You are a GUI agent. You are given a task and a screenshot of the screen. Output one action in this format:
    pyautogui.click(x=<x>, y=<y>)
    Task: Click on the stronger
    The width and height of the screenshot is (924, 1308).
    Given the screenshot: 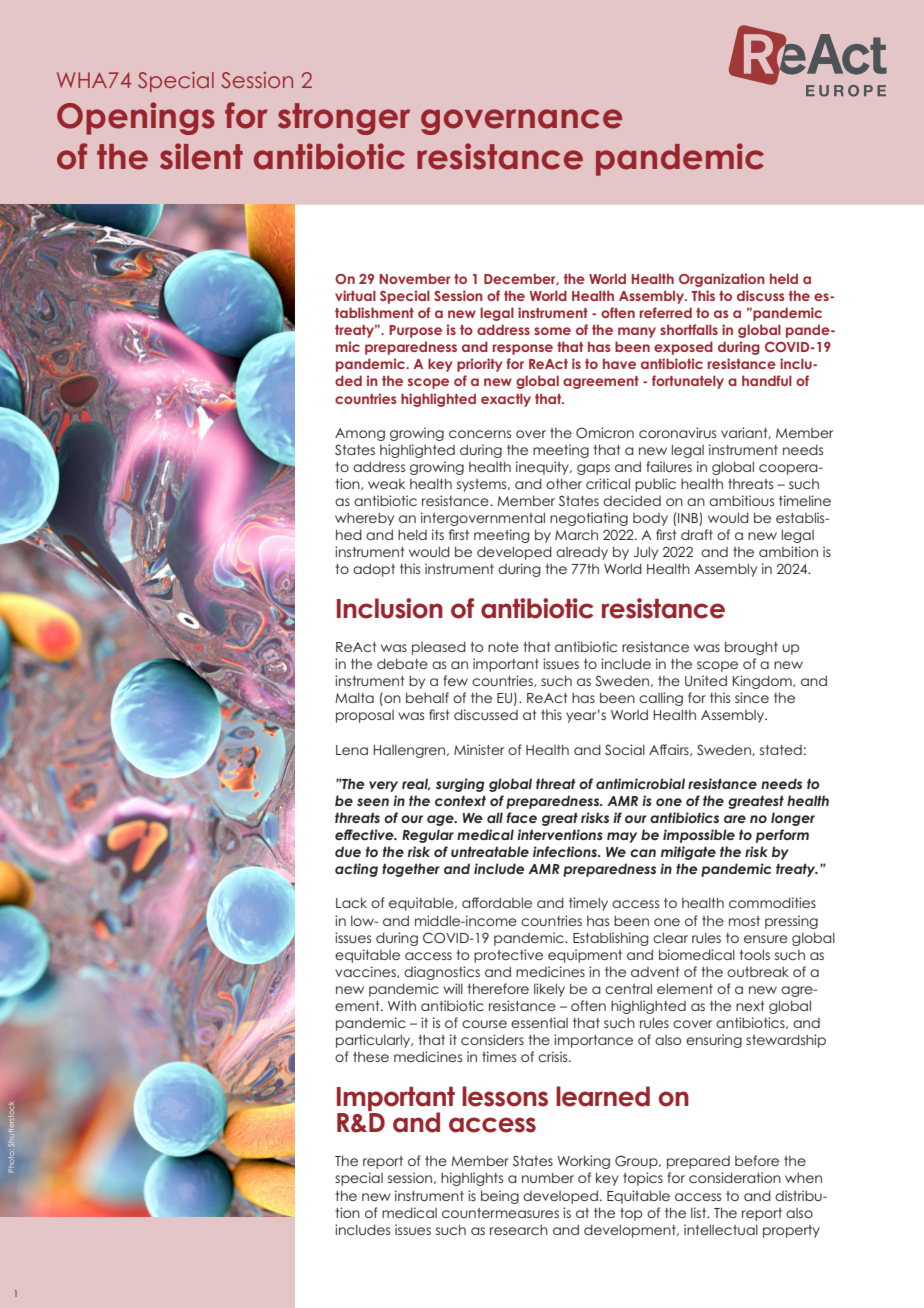 What is the action you would take?
    pyautogui.click(x=344, y=119)
